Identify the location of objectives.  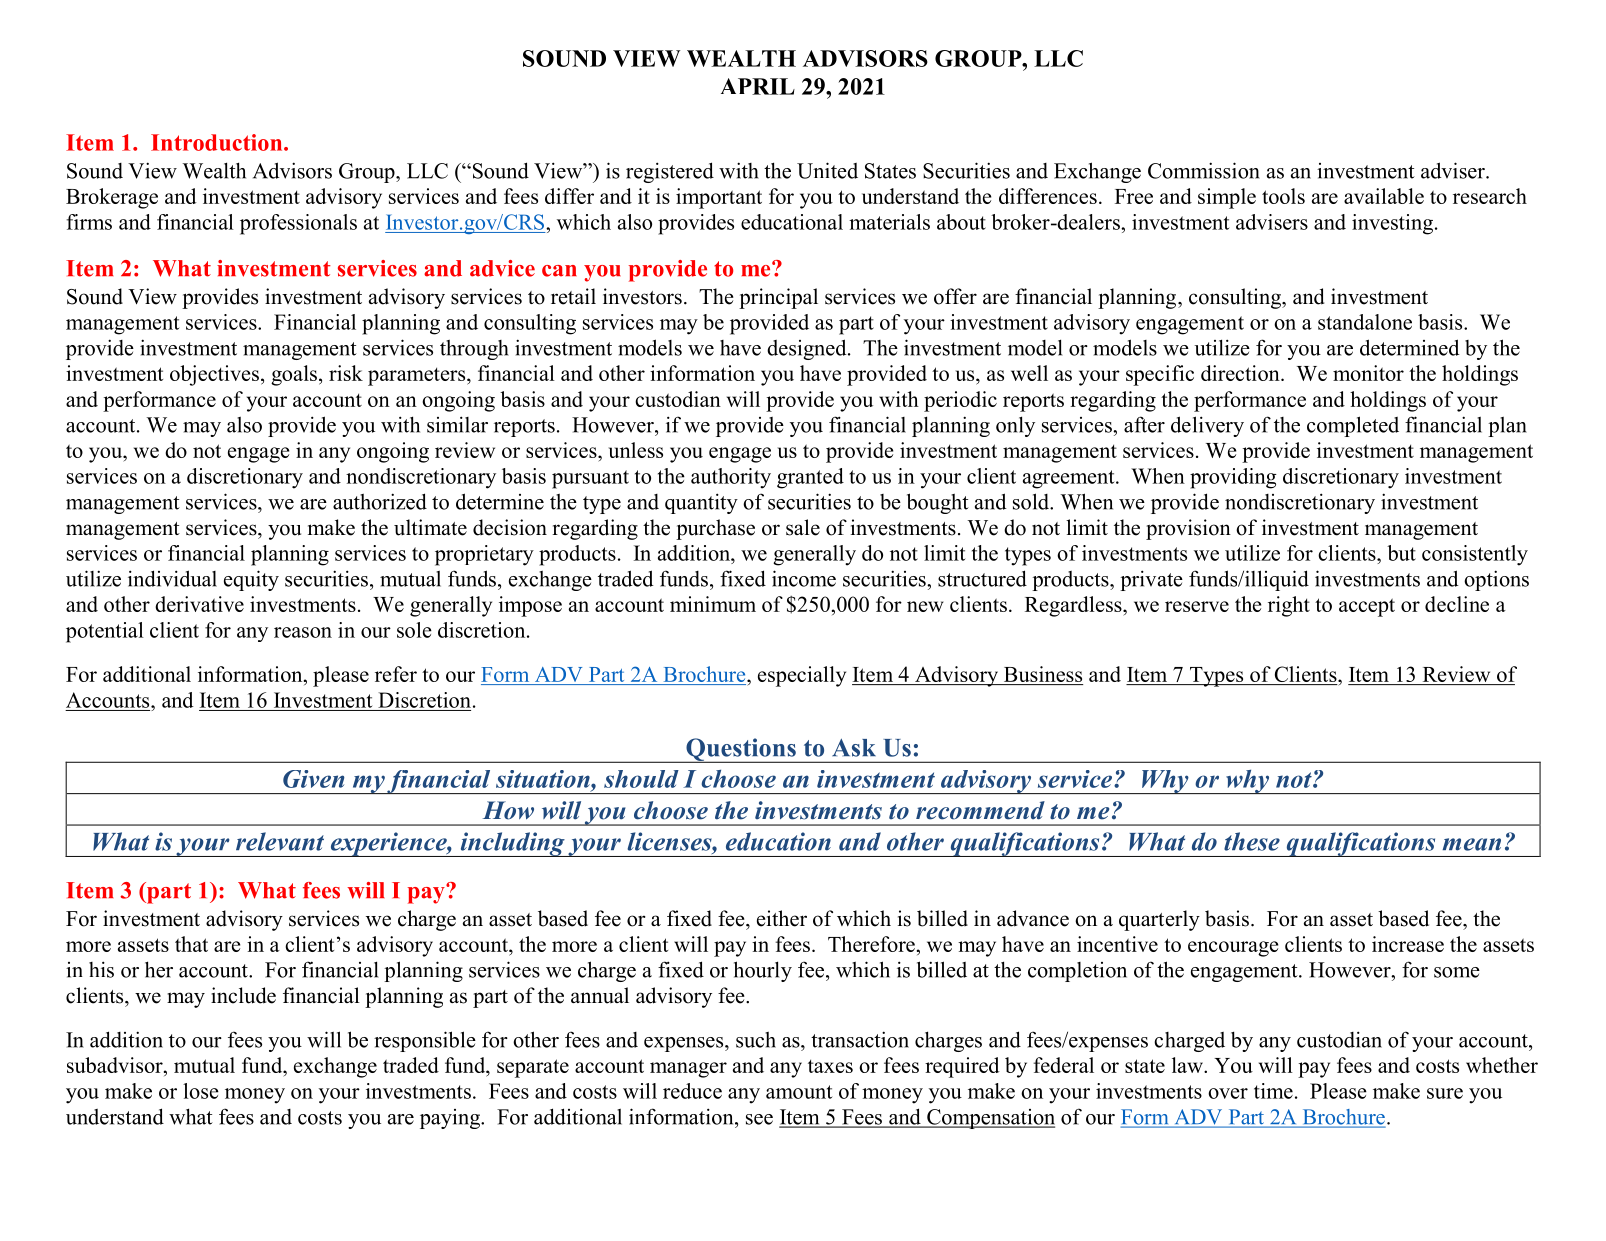
(214, 375).
